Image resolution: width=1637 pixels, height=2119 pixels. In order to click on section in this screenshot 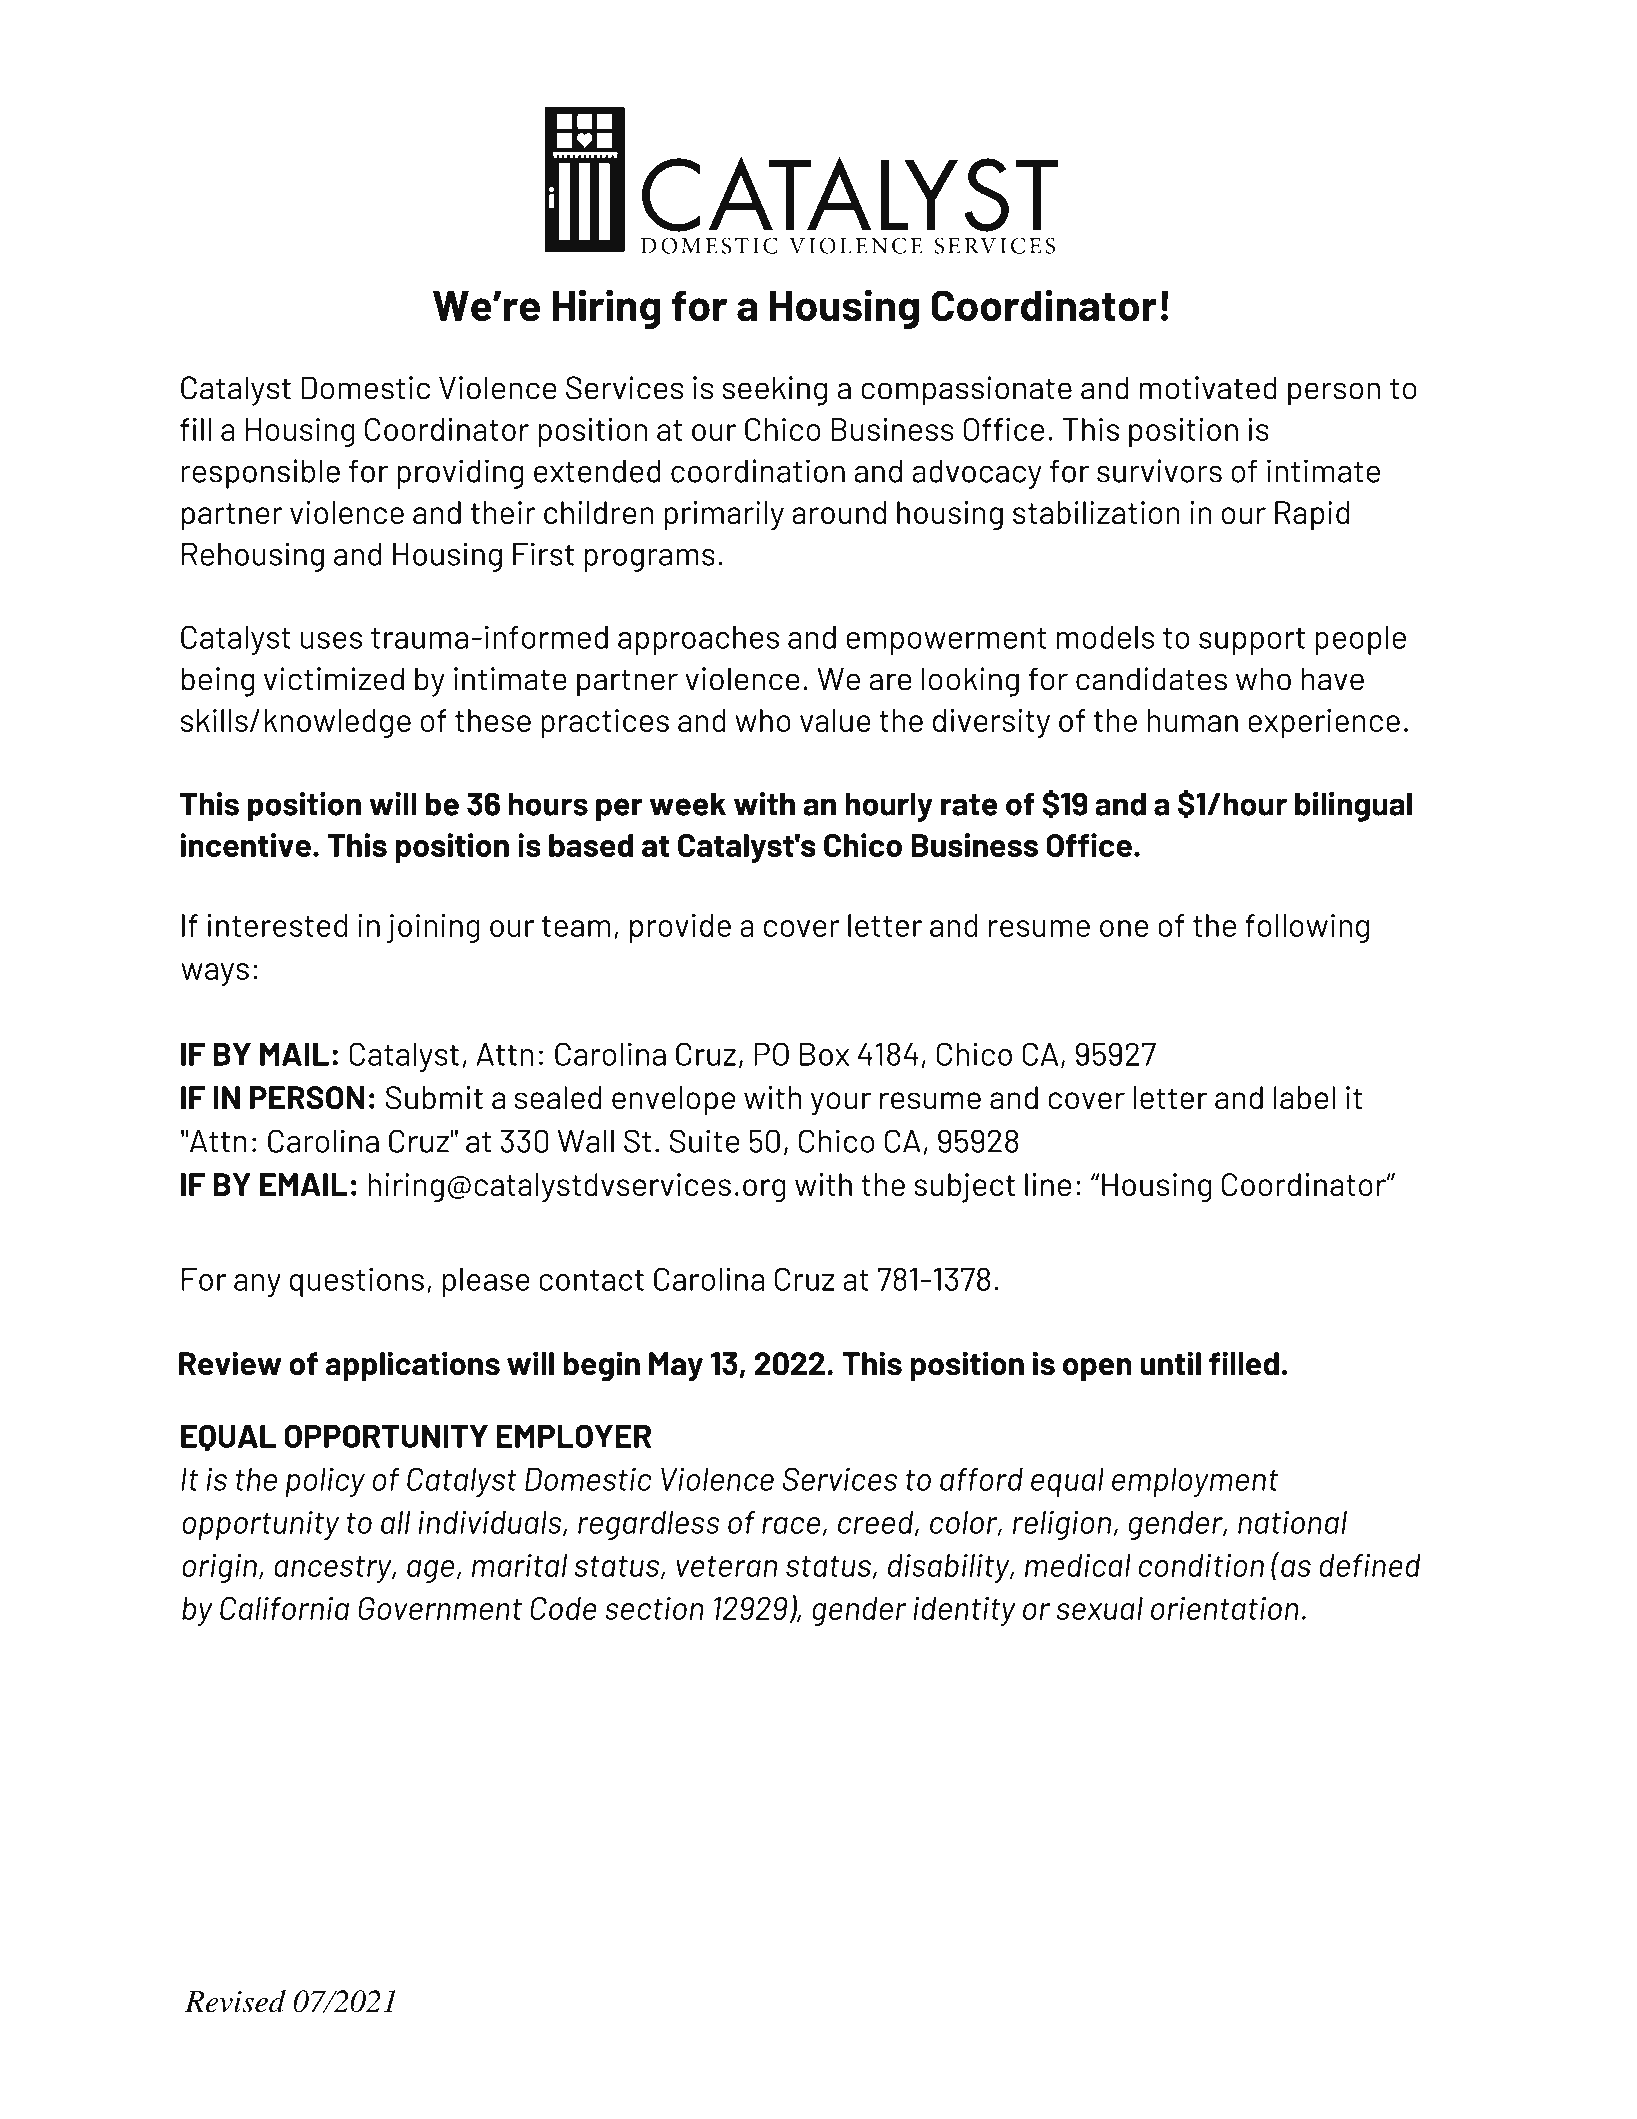, I will do `click(654, 1608)`.
